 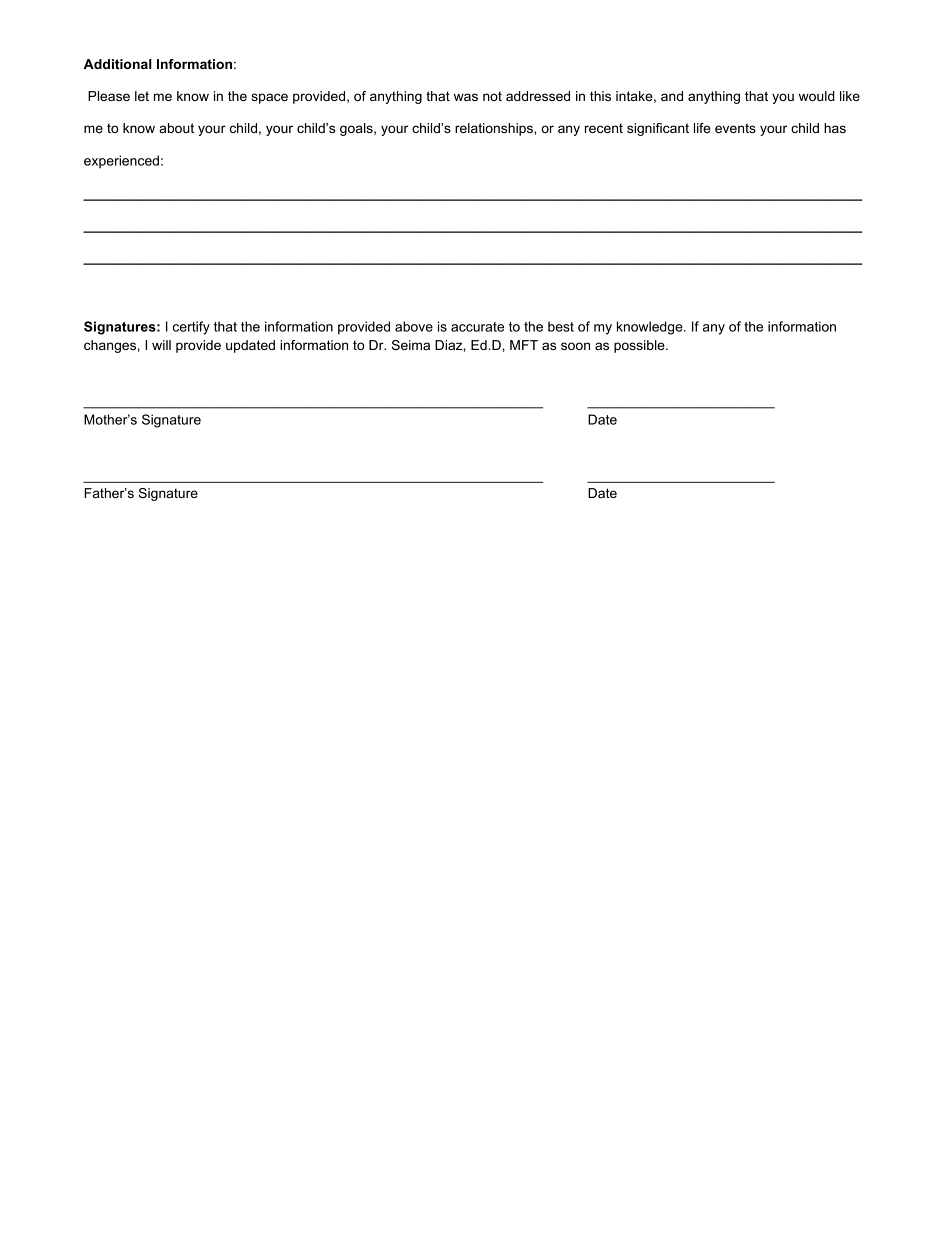 I want to click on would, so click(x=817, y=96).
